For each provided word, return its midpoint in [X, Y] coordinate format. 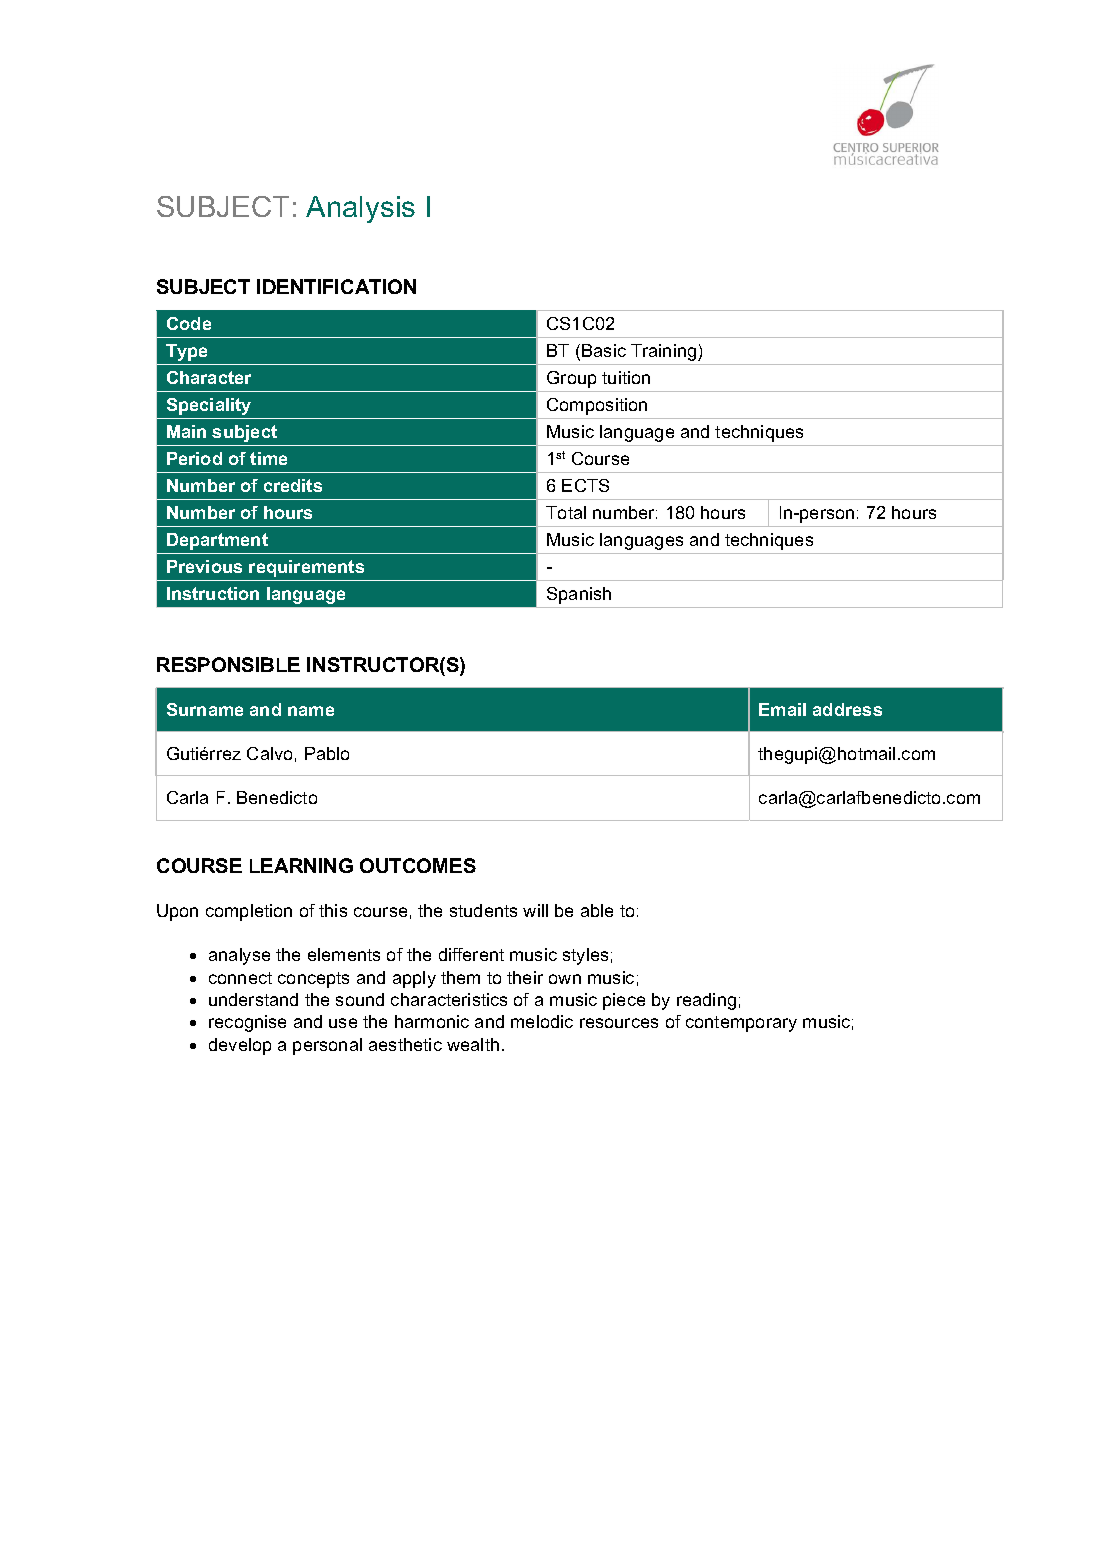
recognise [247, 1023]
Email [782, 709]
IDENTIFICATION [336, 286]
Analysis [360, 209]
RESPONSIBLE [228, 664]
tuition [626, 377]
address [847, 709]
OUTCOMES [418, 865]
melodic [542, 1021]
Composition [597, 406]
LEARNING [301, 865]
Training [665, 352]
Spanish [579, 595]
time [268, 458]
